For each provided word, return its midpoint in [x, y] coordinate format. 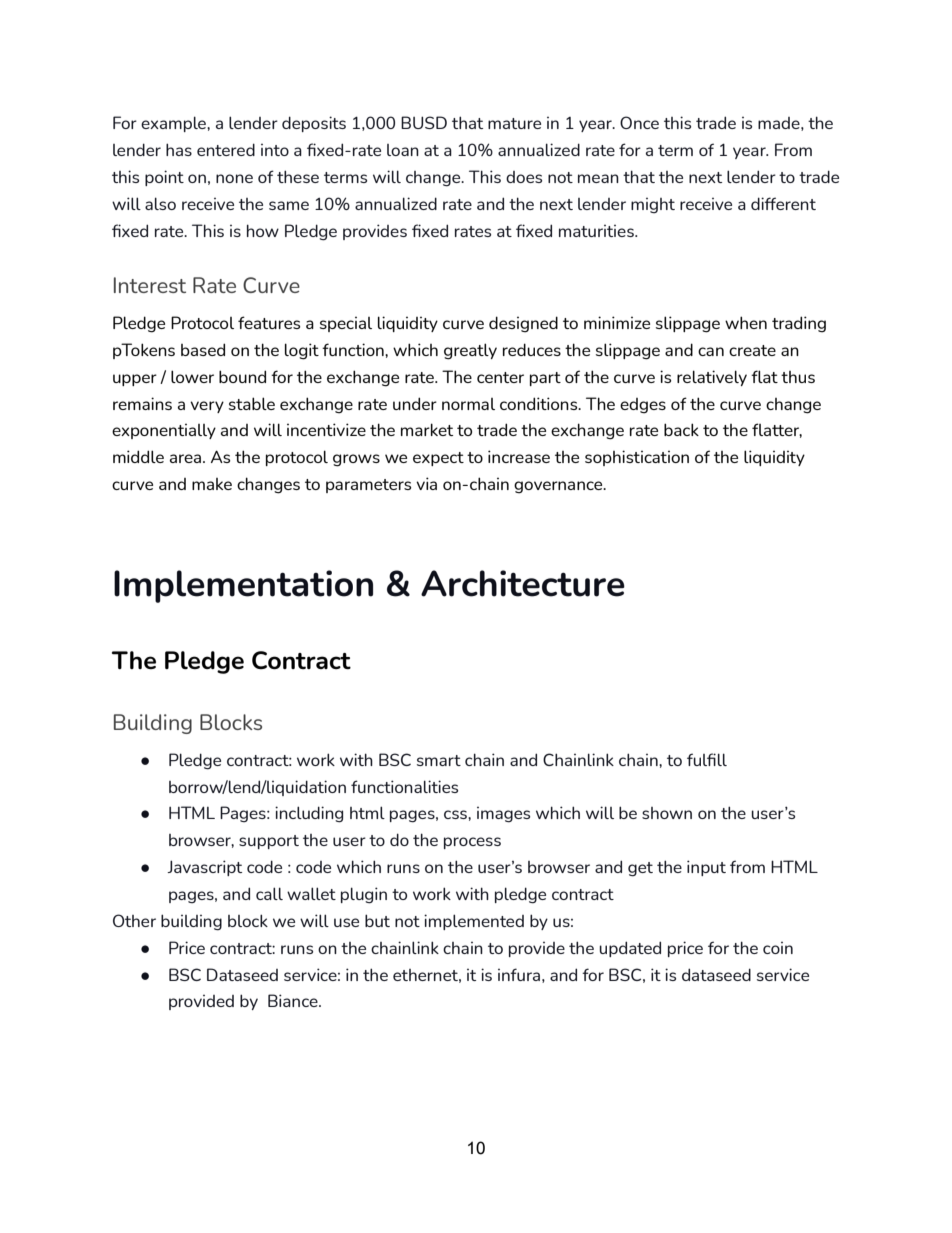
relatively [712, 378]
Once [639, 122]
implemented [474, 922]
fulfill [707, 759]
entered [226, 149]
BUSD [424, 122]
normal [468, 404]
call [269, 893]
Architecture [523, 583]
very [207, 407]
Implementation [243, 586]
